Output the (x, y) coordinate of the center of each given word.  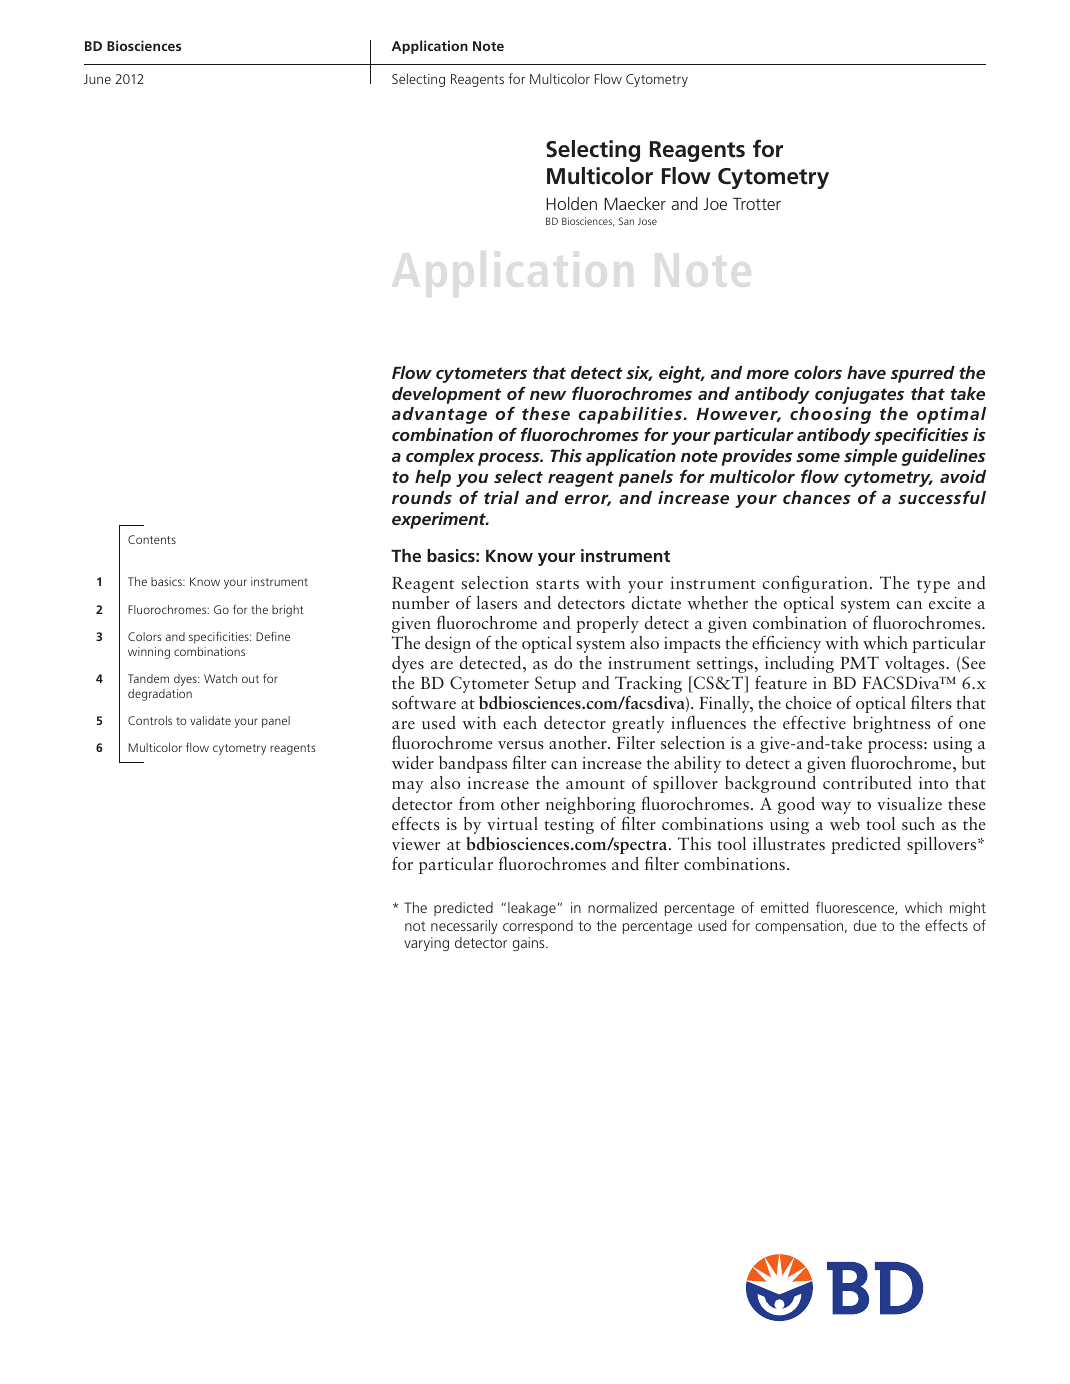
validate (210, 720)
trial (501, 497)
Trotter (757, 204)
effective (814, 722)
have (866, 372)
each (520, 722)
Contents (152, 539)
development (446, 395)
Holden (572, 203)
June (97, 79)
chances (817, 497)
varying (426, 944)
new (548, 395)
